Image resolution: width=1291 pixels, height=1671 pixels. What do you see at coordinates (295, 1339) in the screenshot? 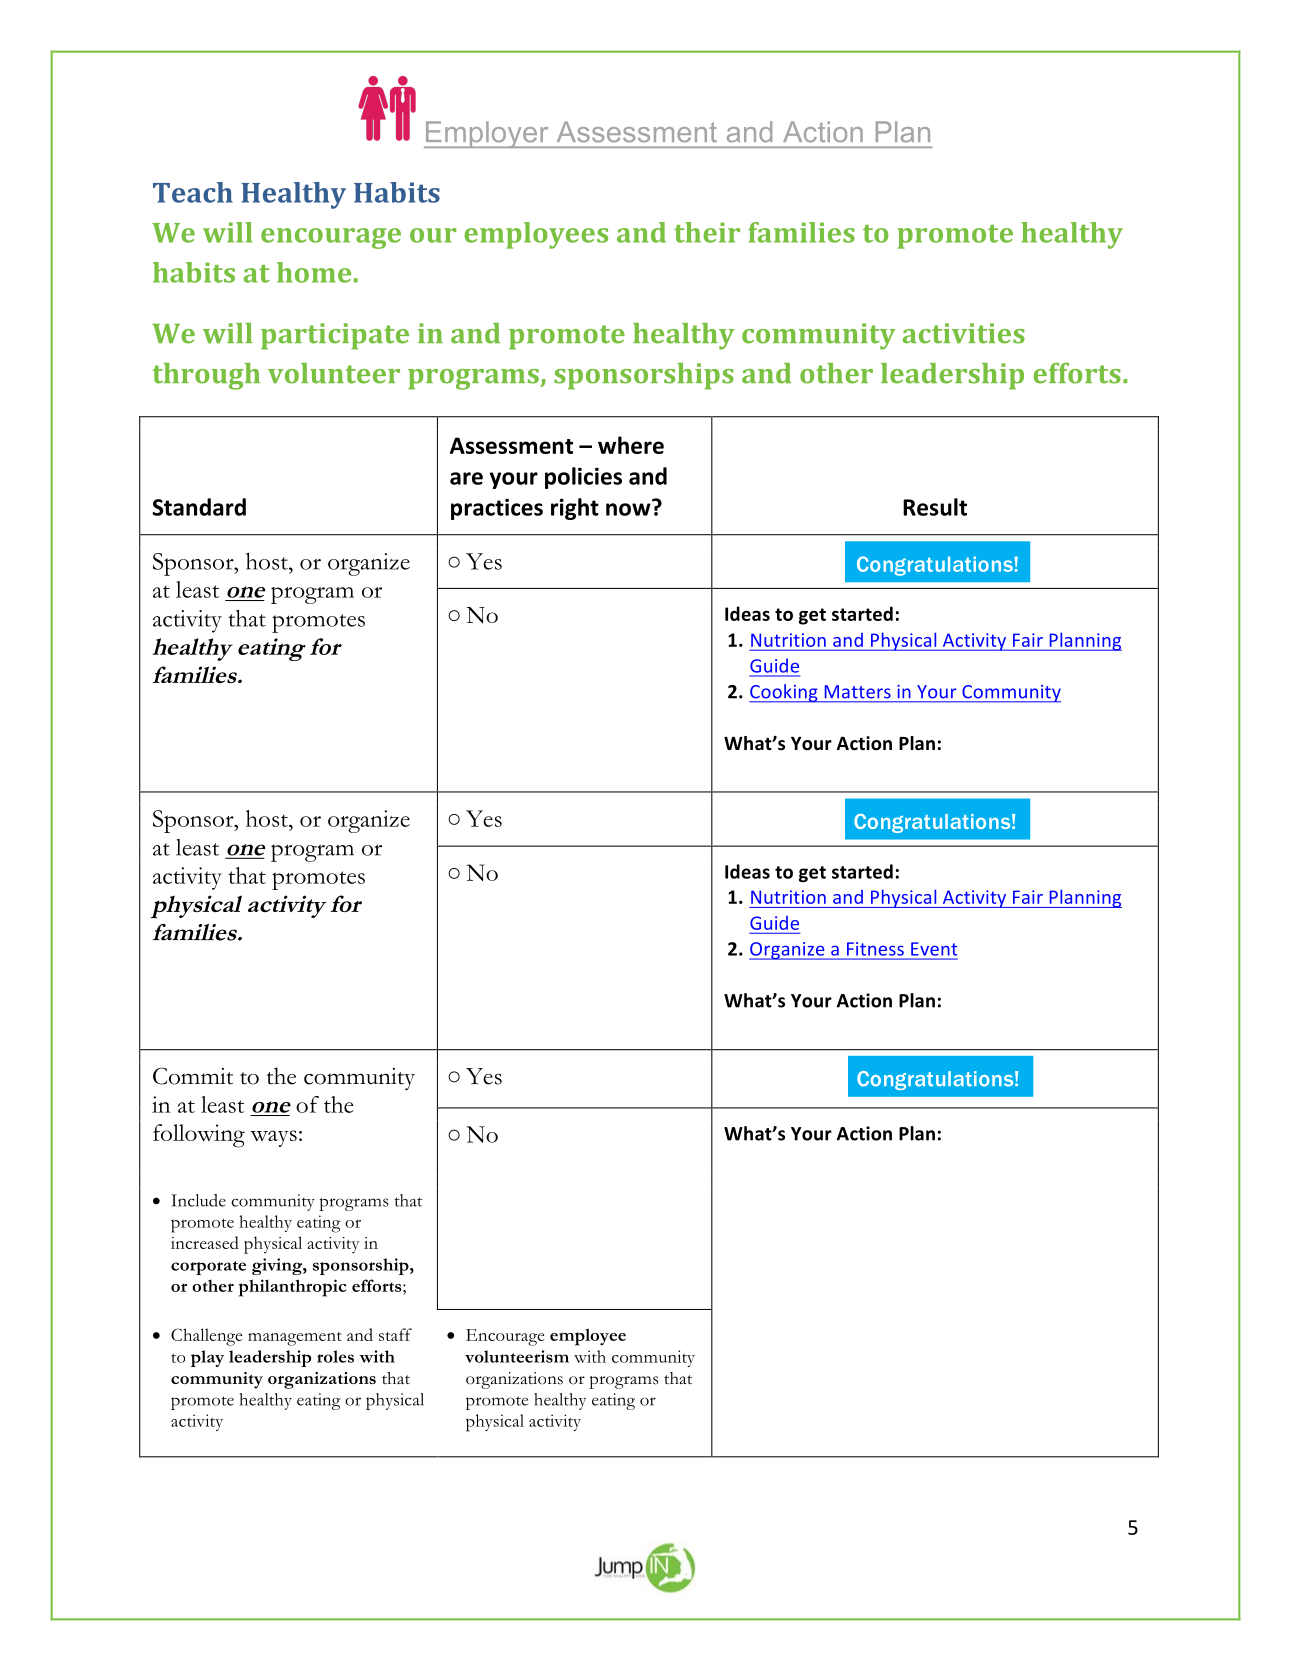
I see `management` at bounding box center [295, 1339].
